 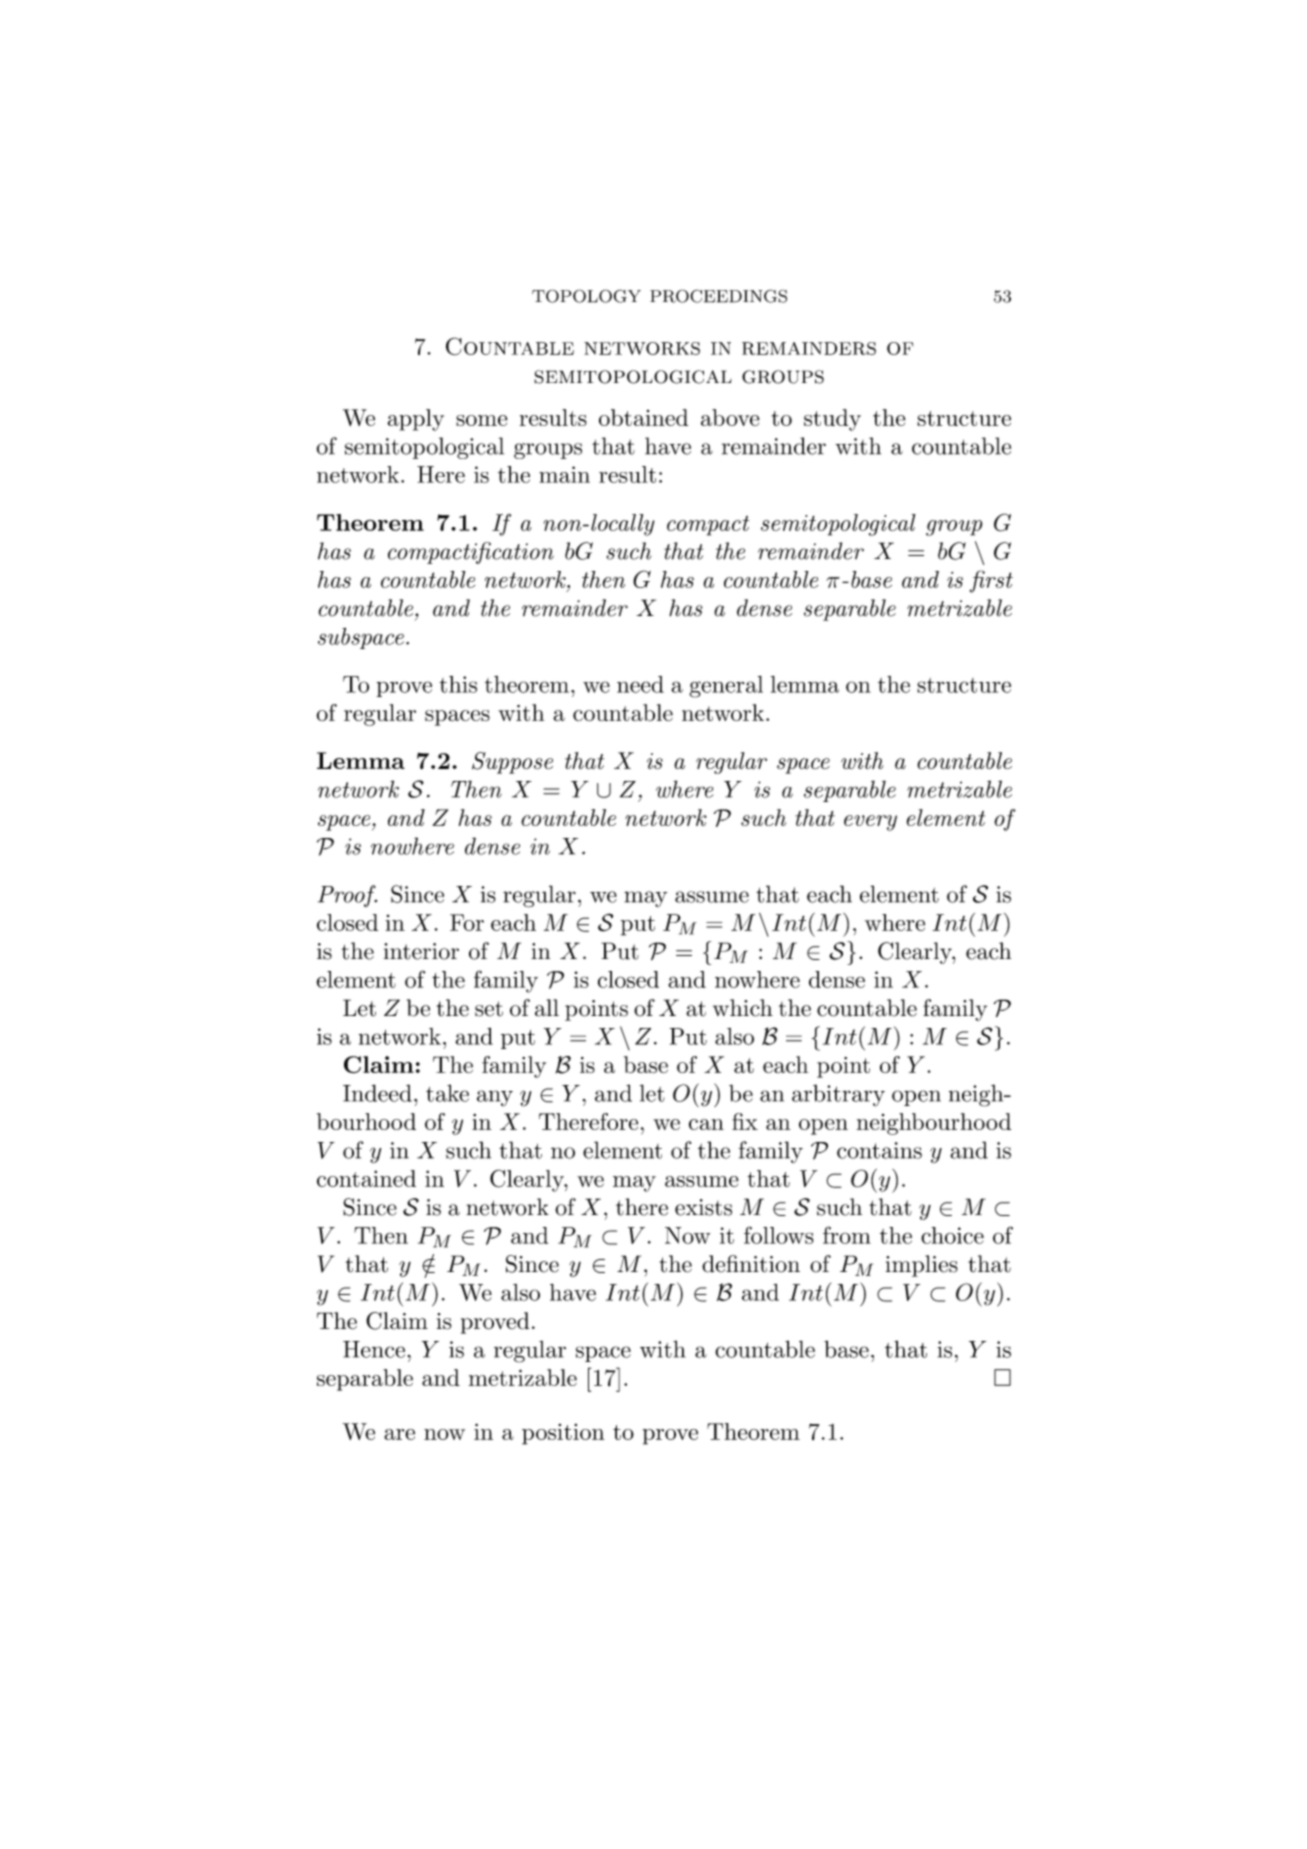 I want to click on study, so click(x=832, y=420).
